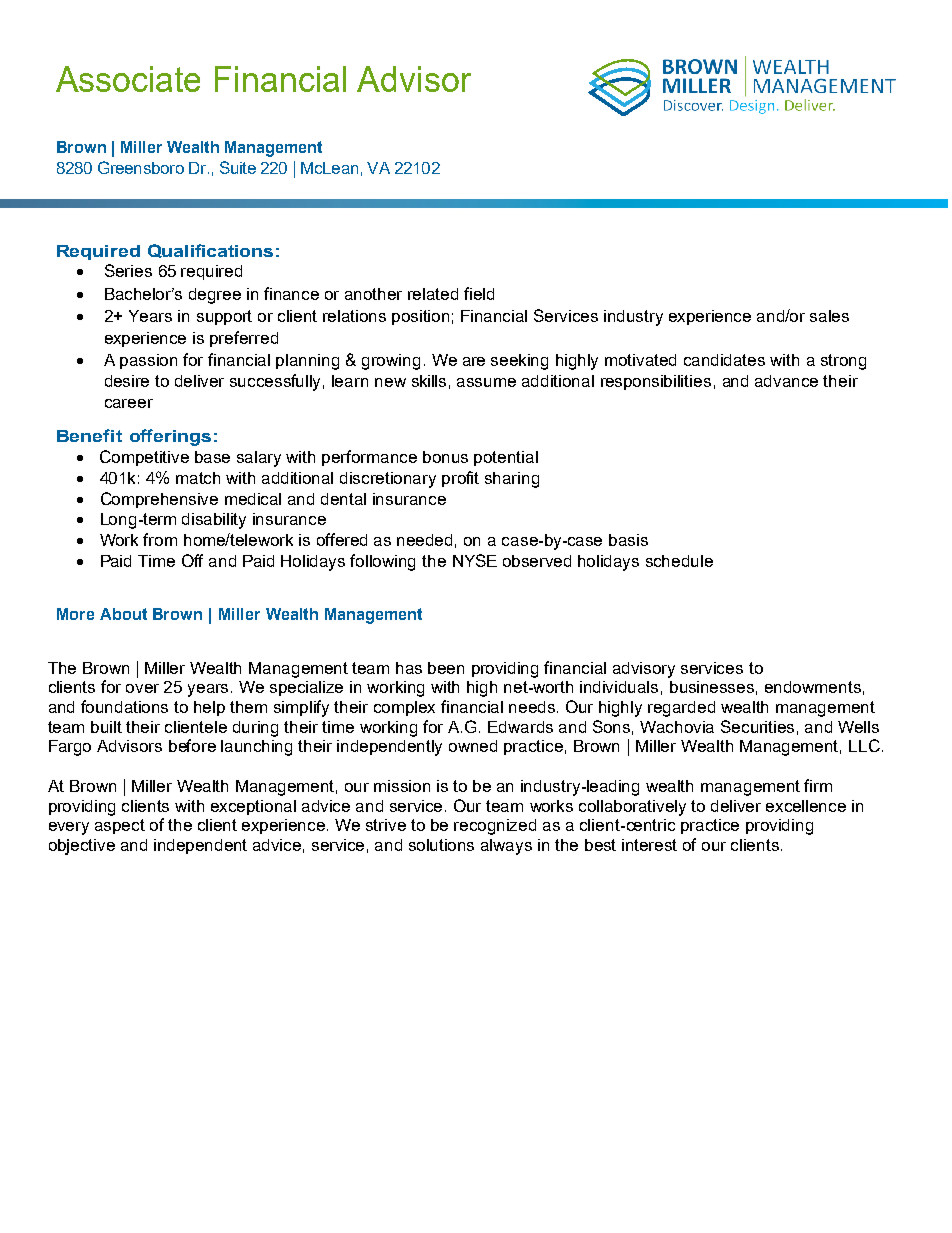  Describe the element at coordinates (128, 79) in the screenshot. I see `Associate` at that location.
